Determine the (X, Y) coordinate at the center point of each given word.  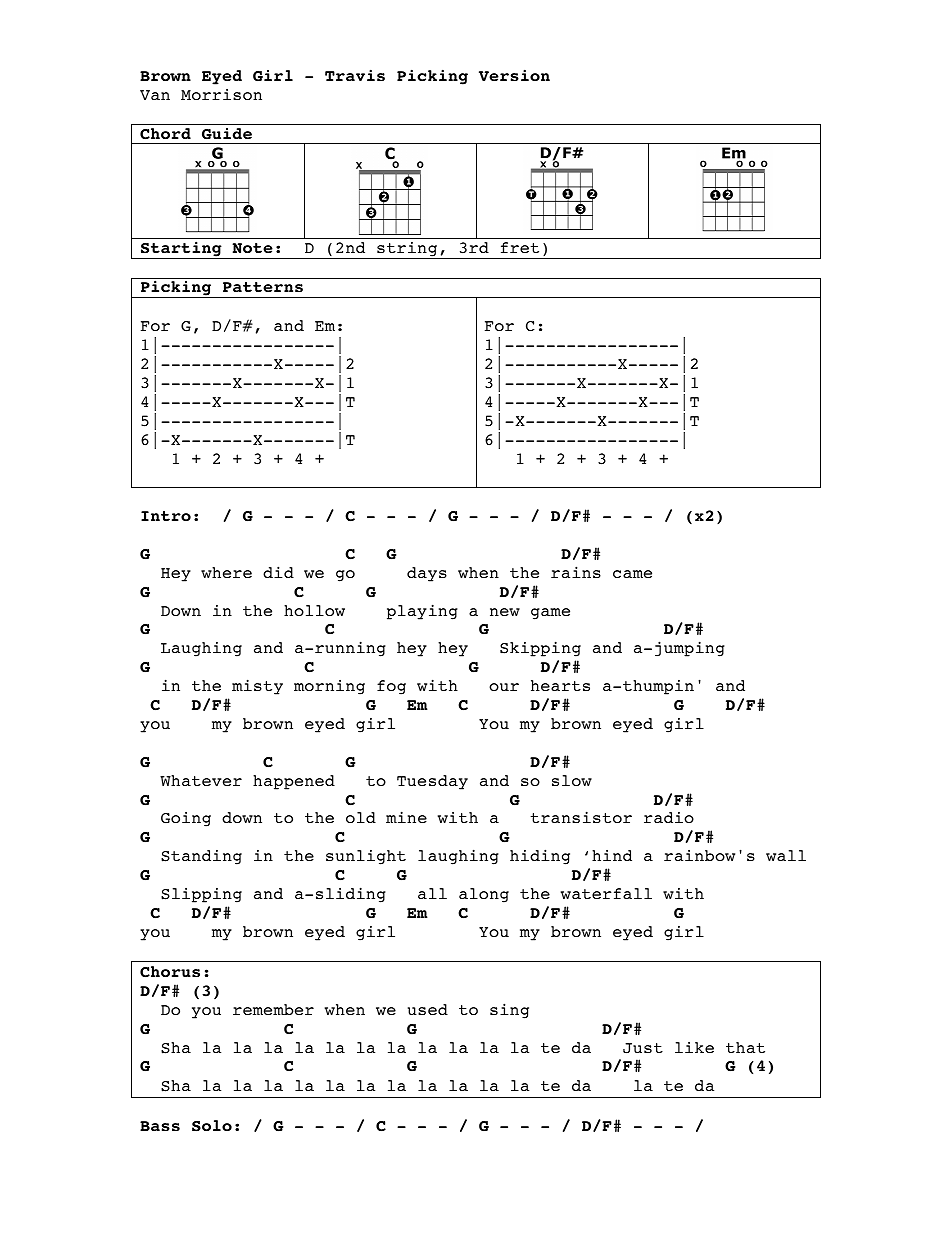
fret (520, 247)
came (632, 574)
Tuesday (432, 782)
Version (514, 75)
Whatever (201, 781)
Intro (166, 516)
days (427, 574)
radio (669, 817)
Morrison (221, 94)
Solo (212, 1126)
